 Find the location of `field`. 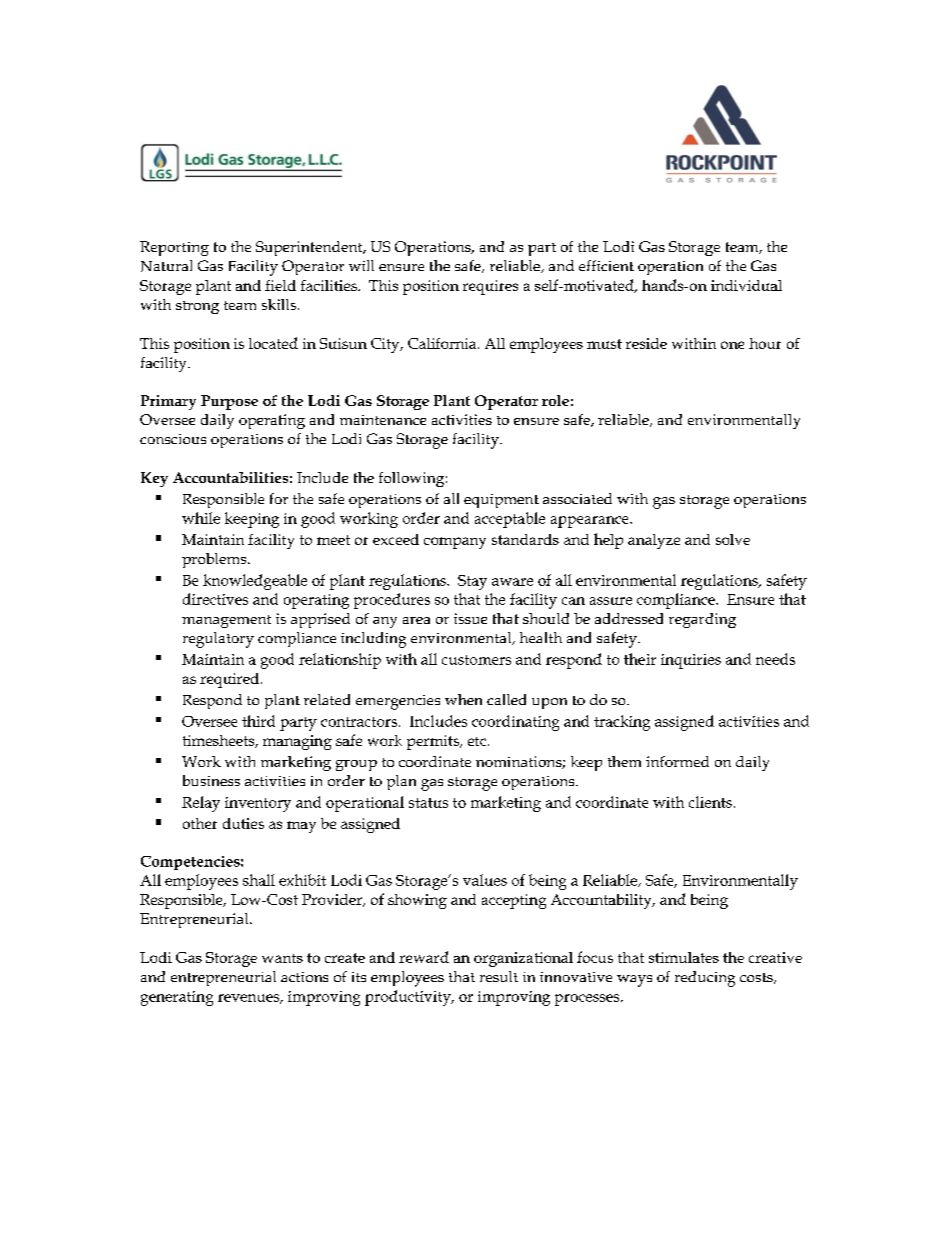

field is located at coordinates (280, 285).
